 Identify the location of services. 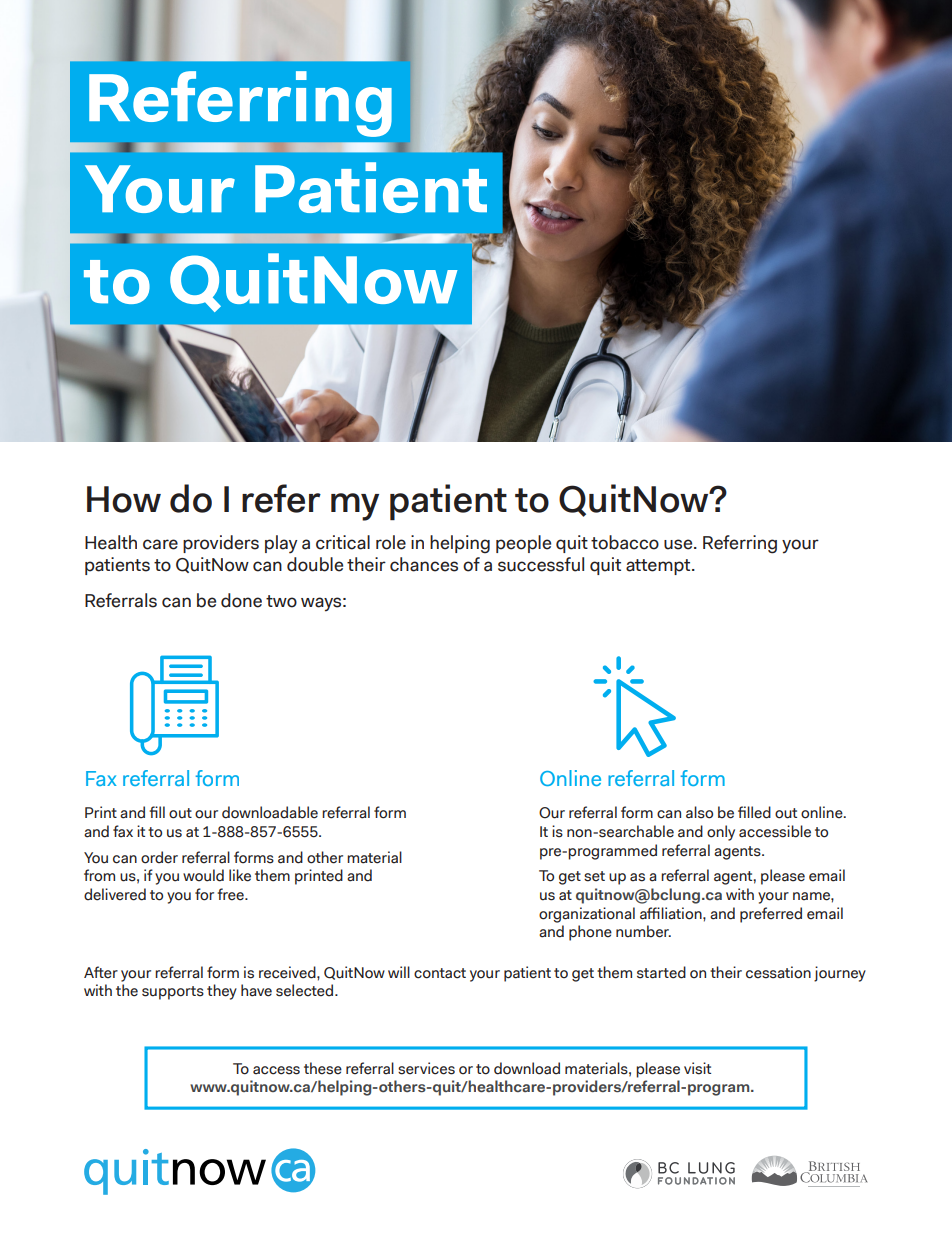
(426, 1068).
